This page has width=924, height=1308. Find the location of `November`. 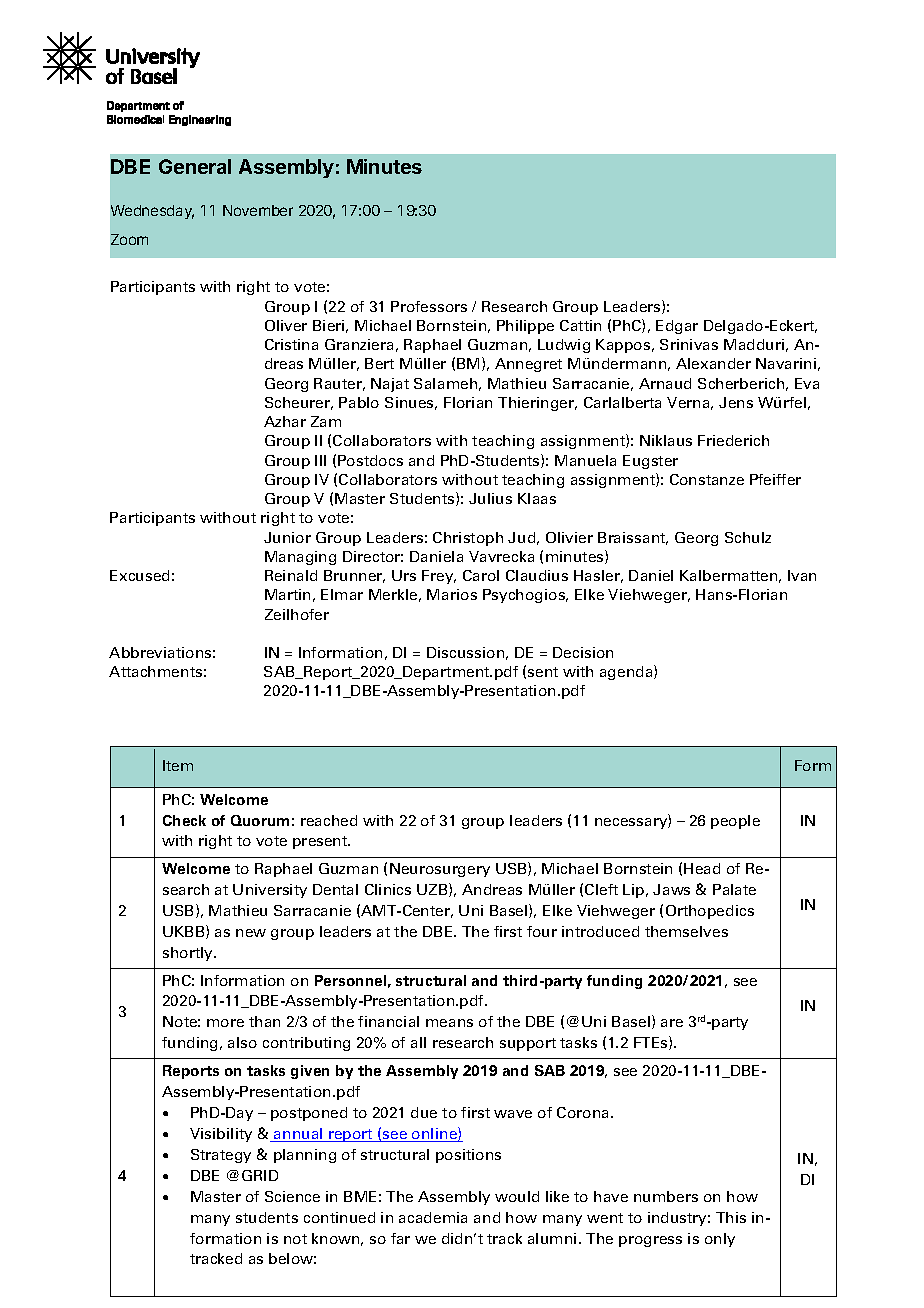

November is located at coordinates (258, 210).
